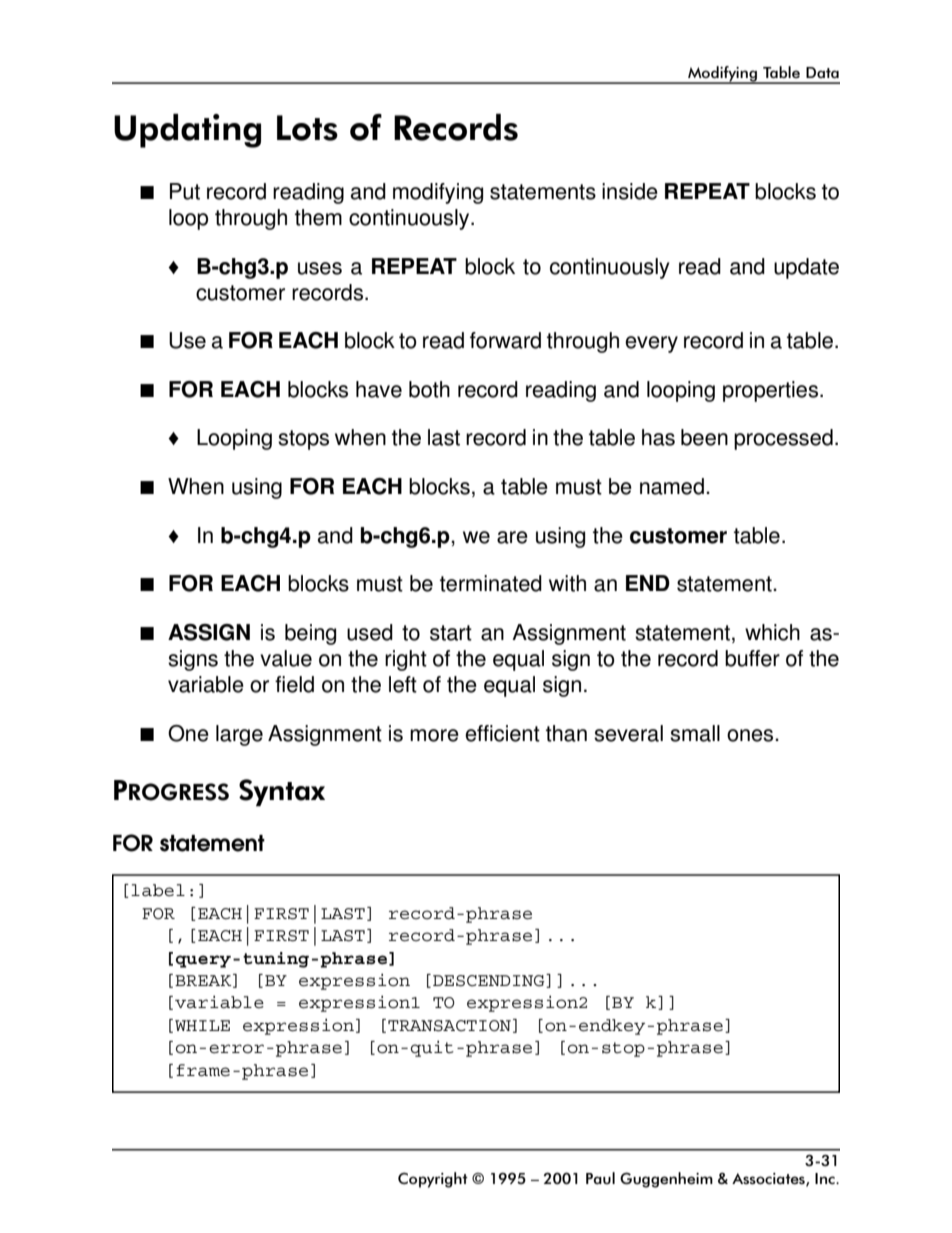 Image resolution: width=952 pixels, height=1233 pixels. What do you see at coordinates (379, 389) in the image?
I see `have` at bounding box center [379, 389].
